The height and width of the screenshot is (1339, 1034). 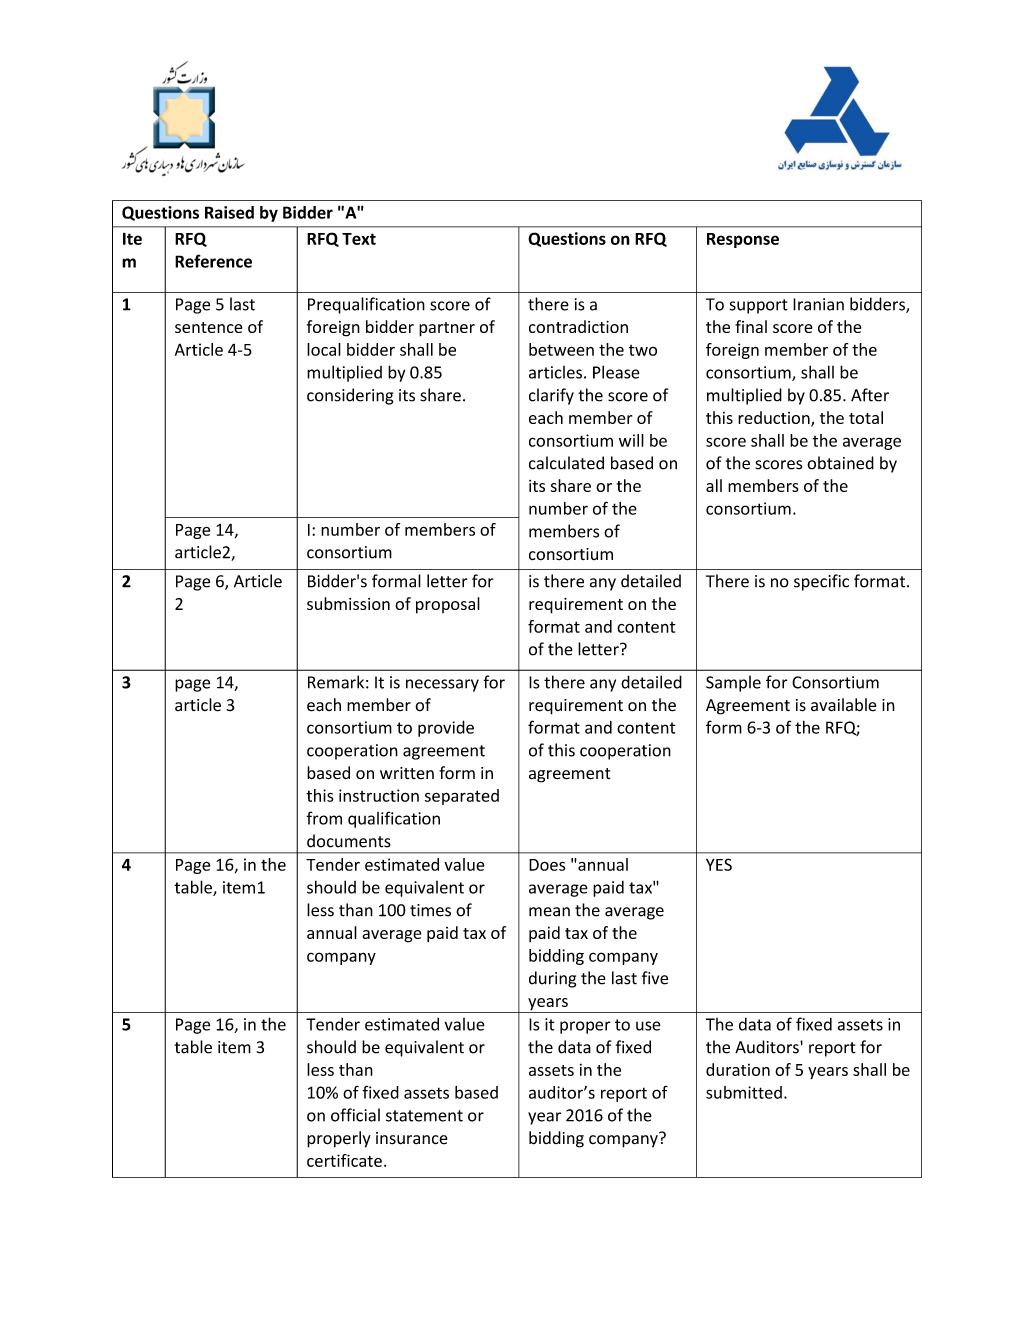 I want to click on calculated, so click(x=566, y=463).
